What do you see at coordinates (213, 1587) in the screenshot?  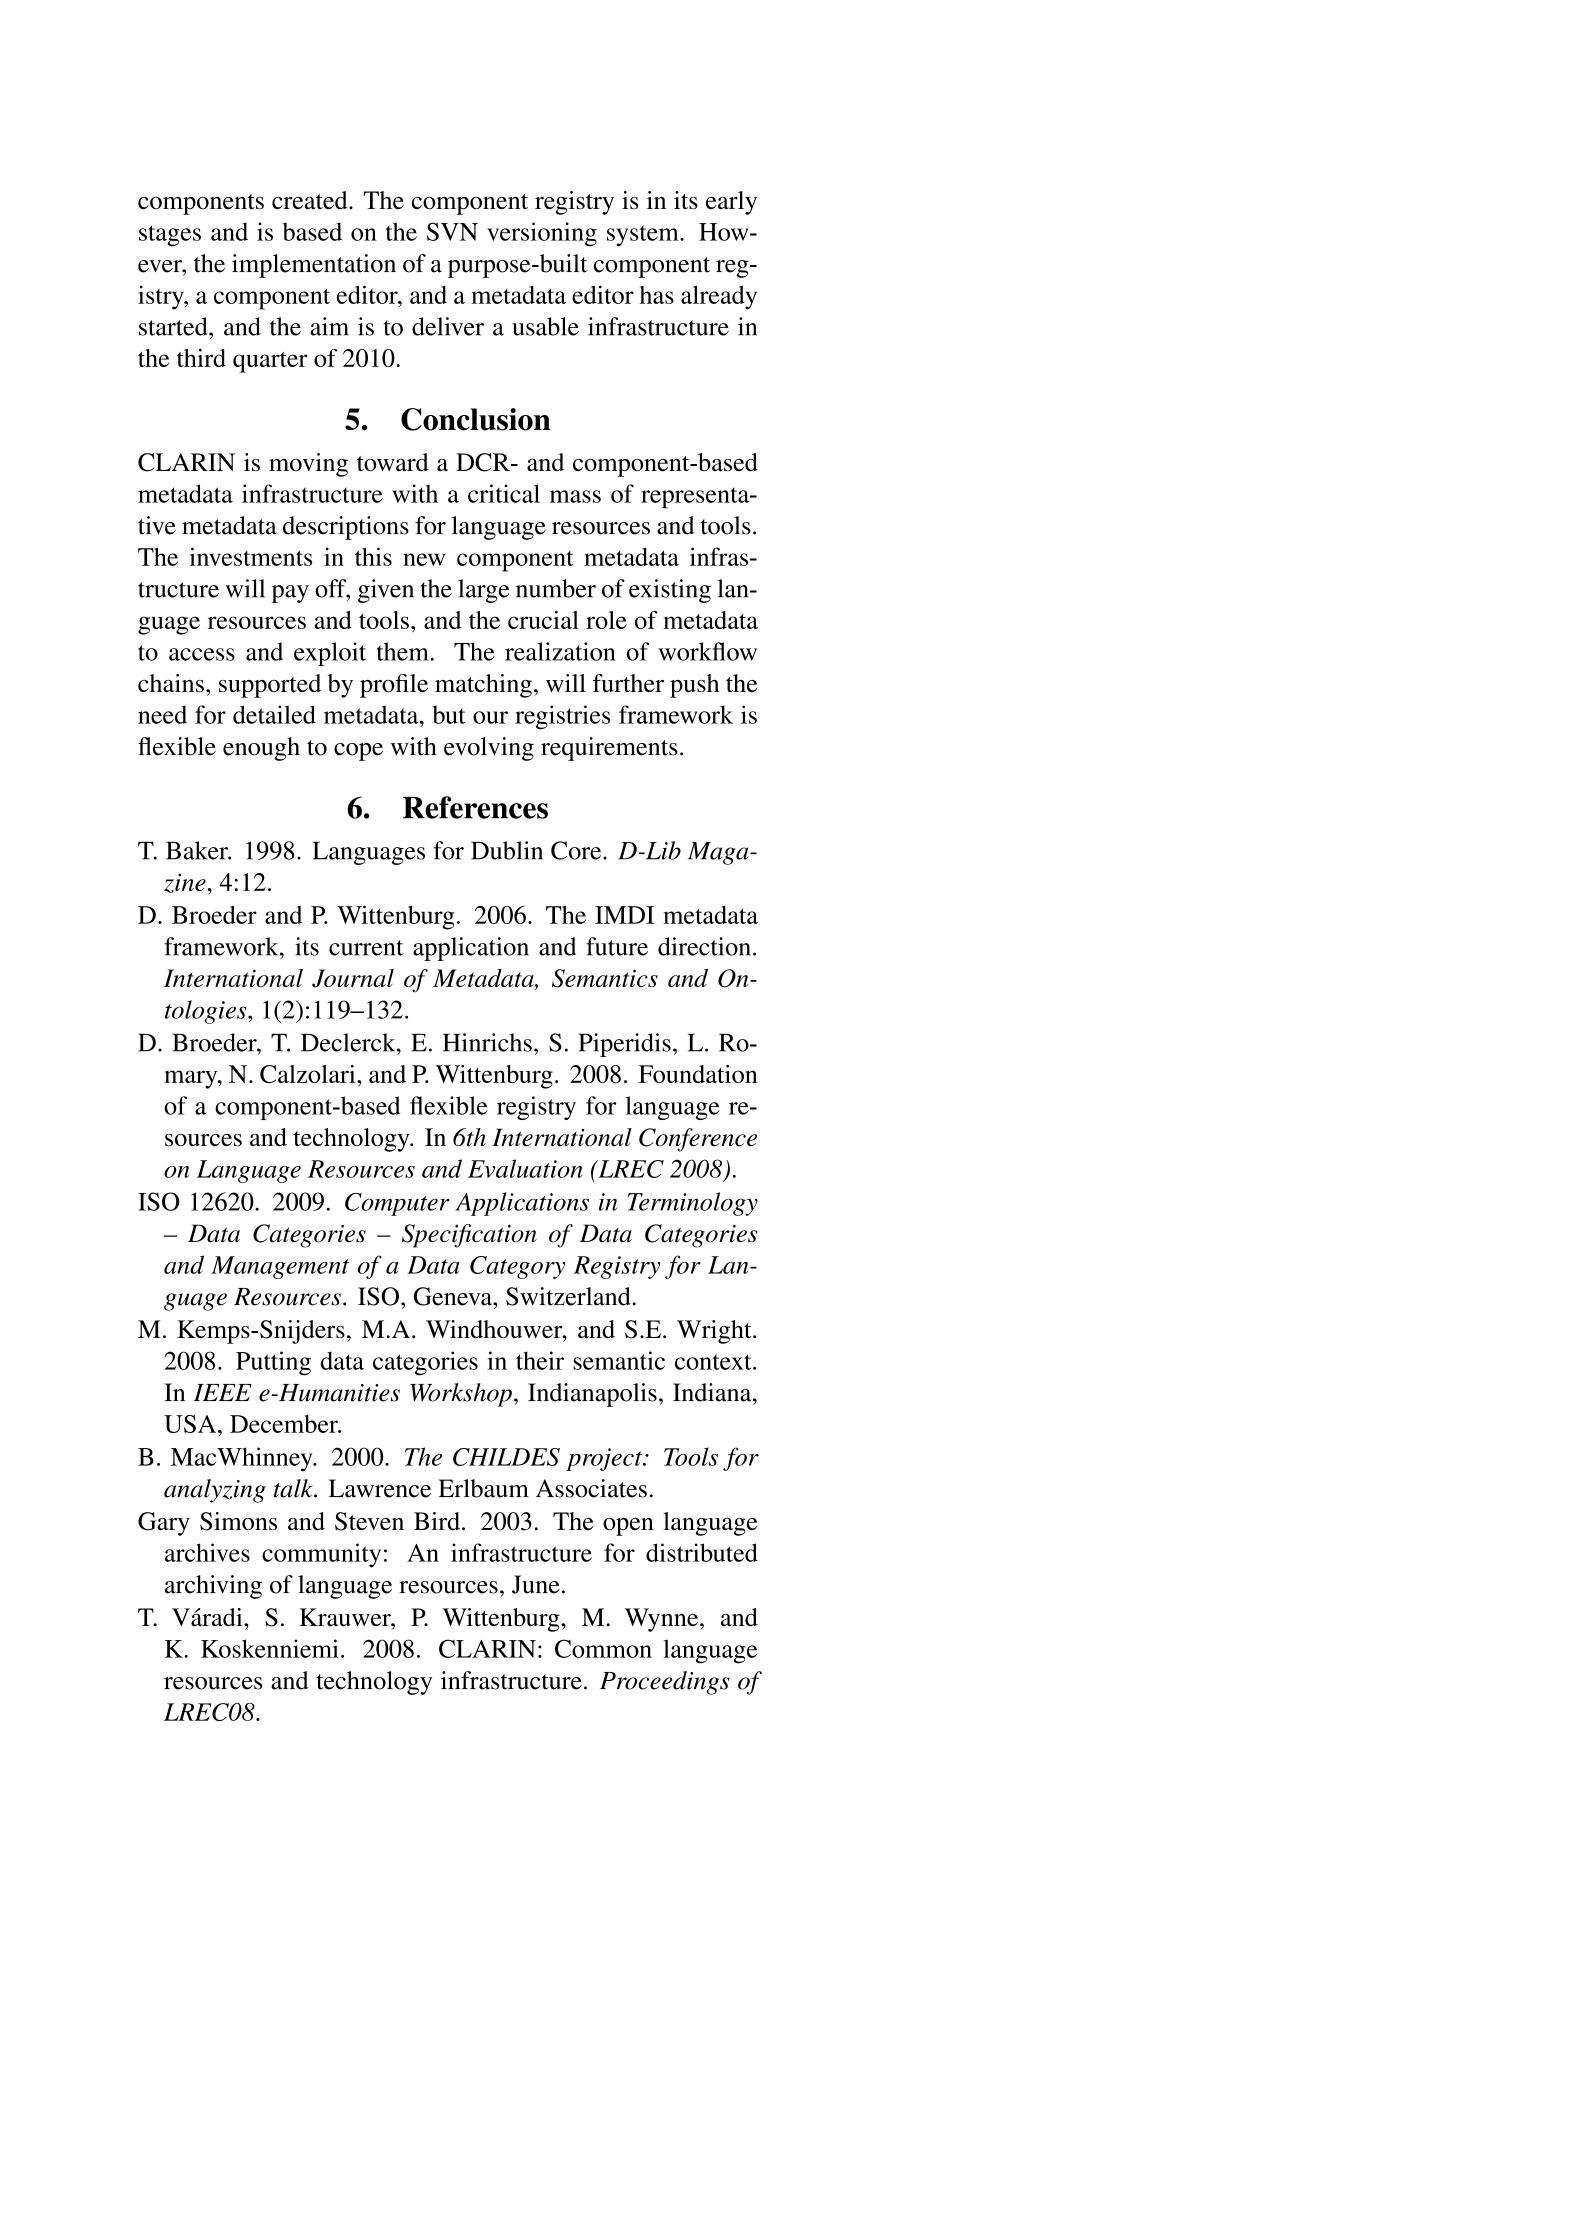 I see `archiving` at bounding box center [213, 1587].
